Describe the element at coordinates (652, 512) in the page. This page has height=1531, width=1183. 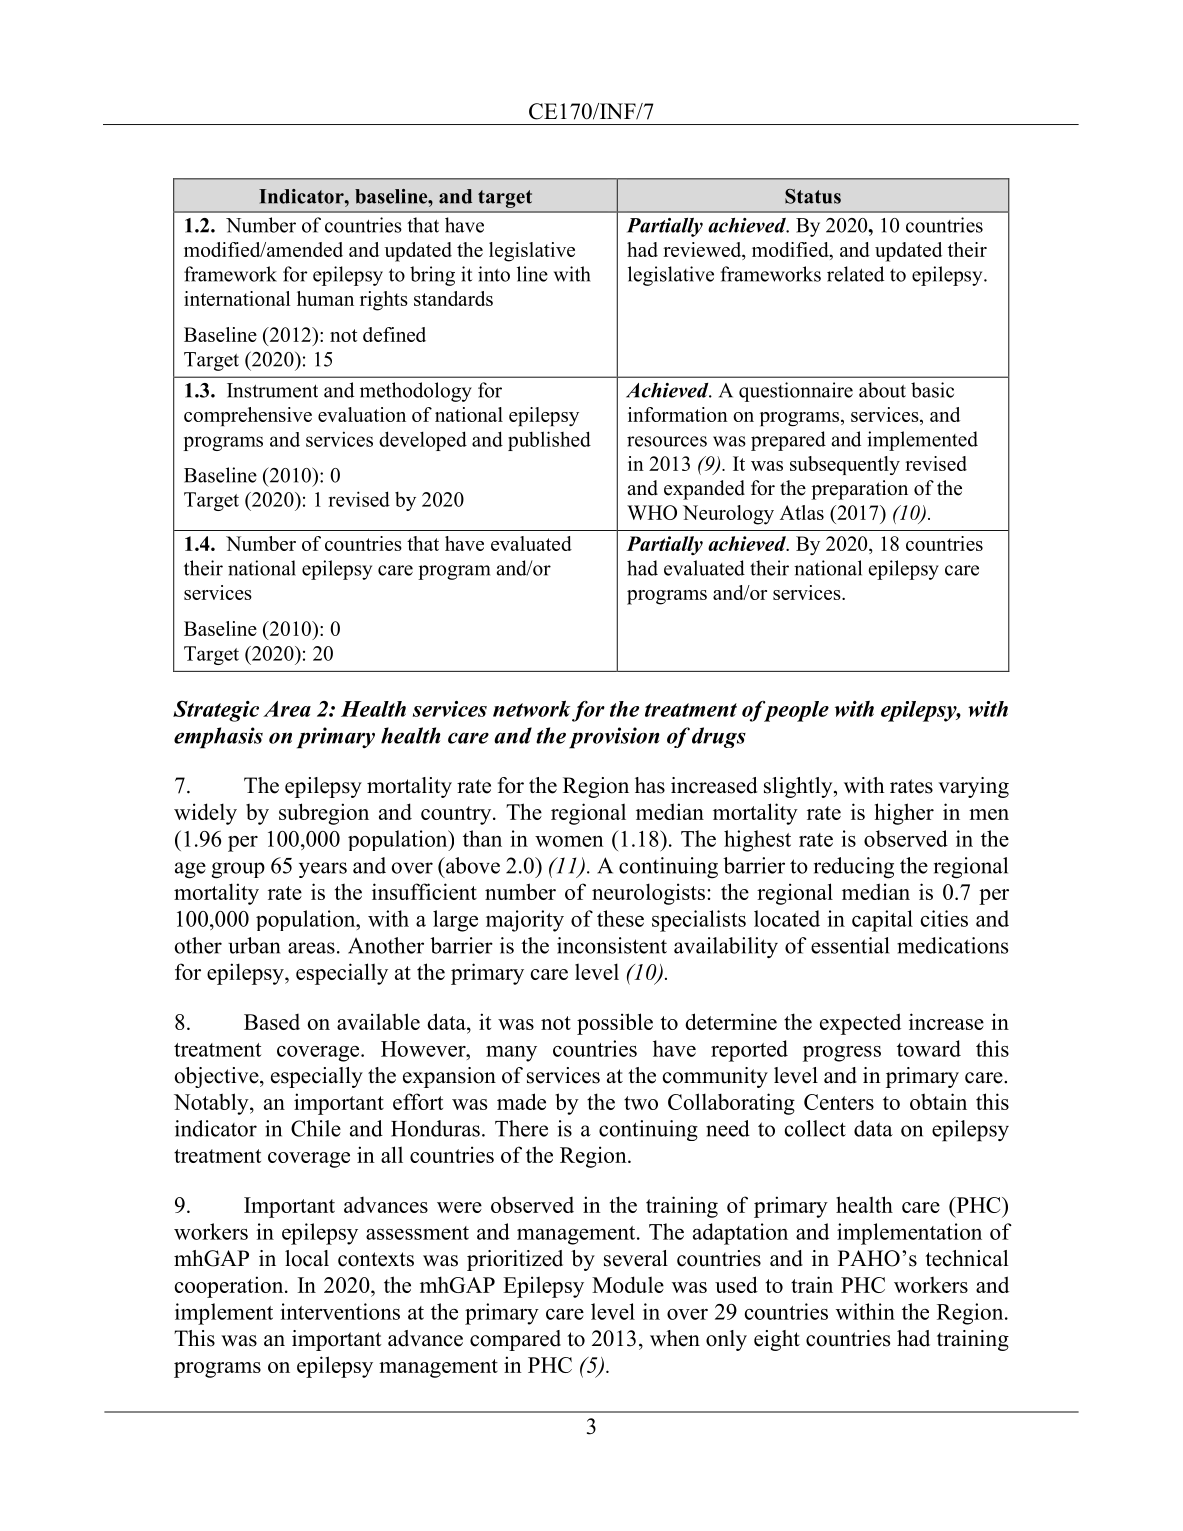
I see `WHO` at that location.
